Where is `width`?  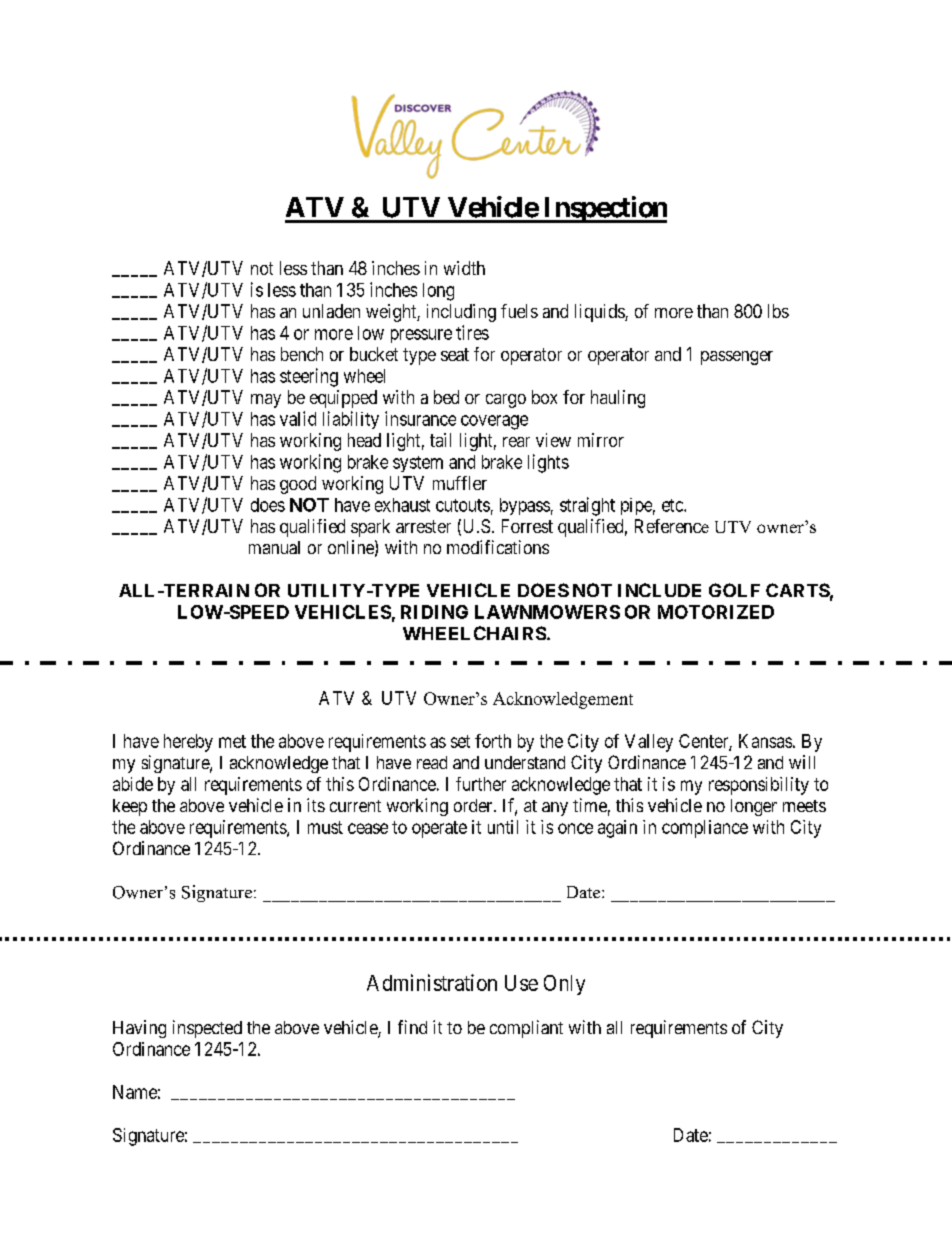 width is located at coordinates (464, 268).
